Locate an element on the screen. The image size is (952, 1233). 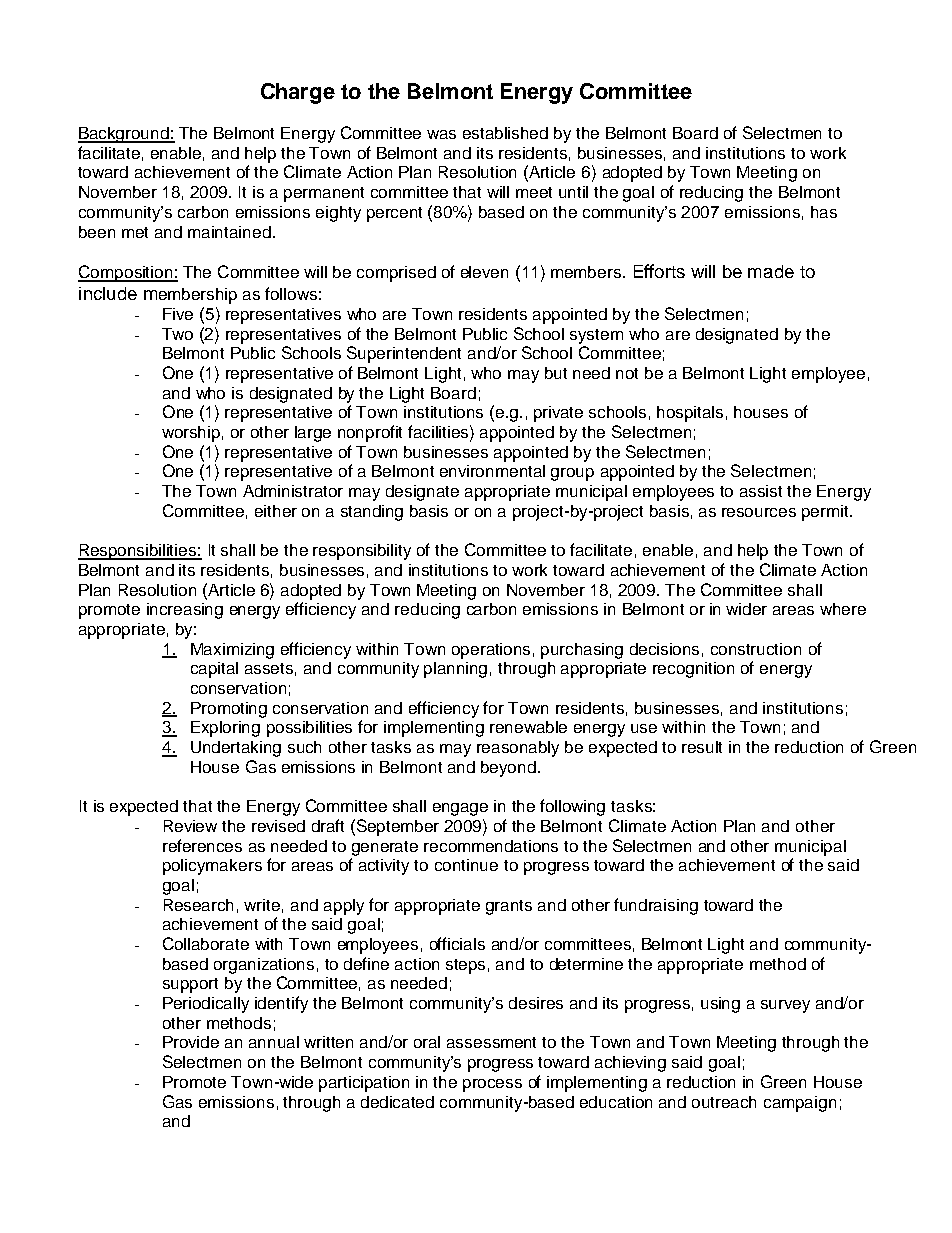
Undertaking is located at coordinates (236, 749).
